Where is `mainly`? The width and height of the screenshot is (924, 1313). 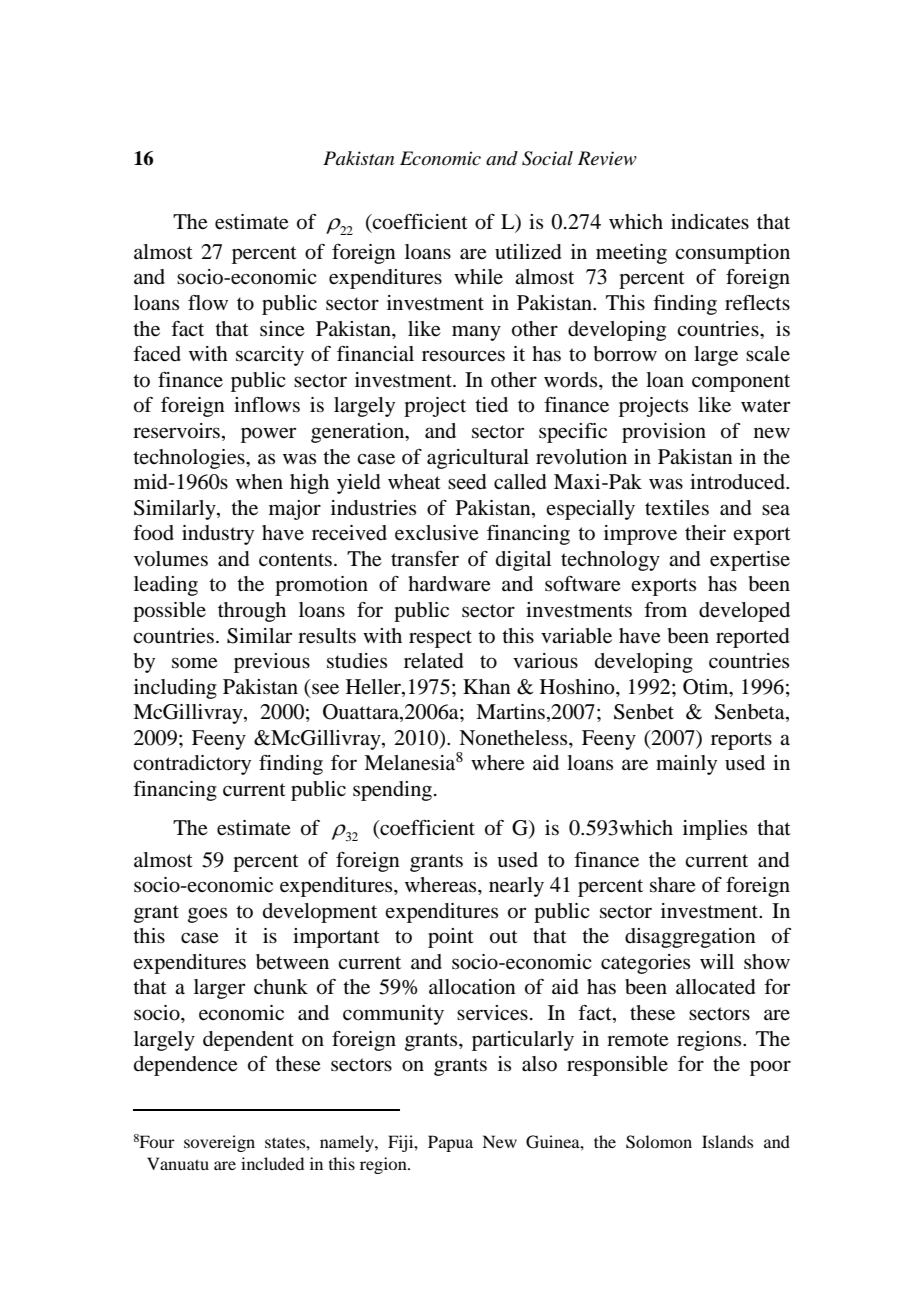 mainly is located at coordinates (686, 765).
